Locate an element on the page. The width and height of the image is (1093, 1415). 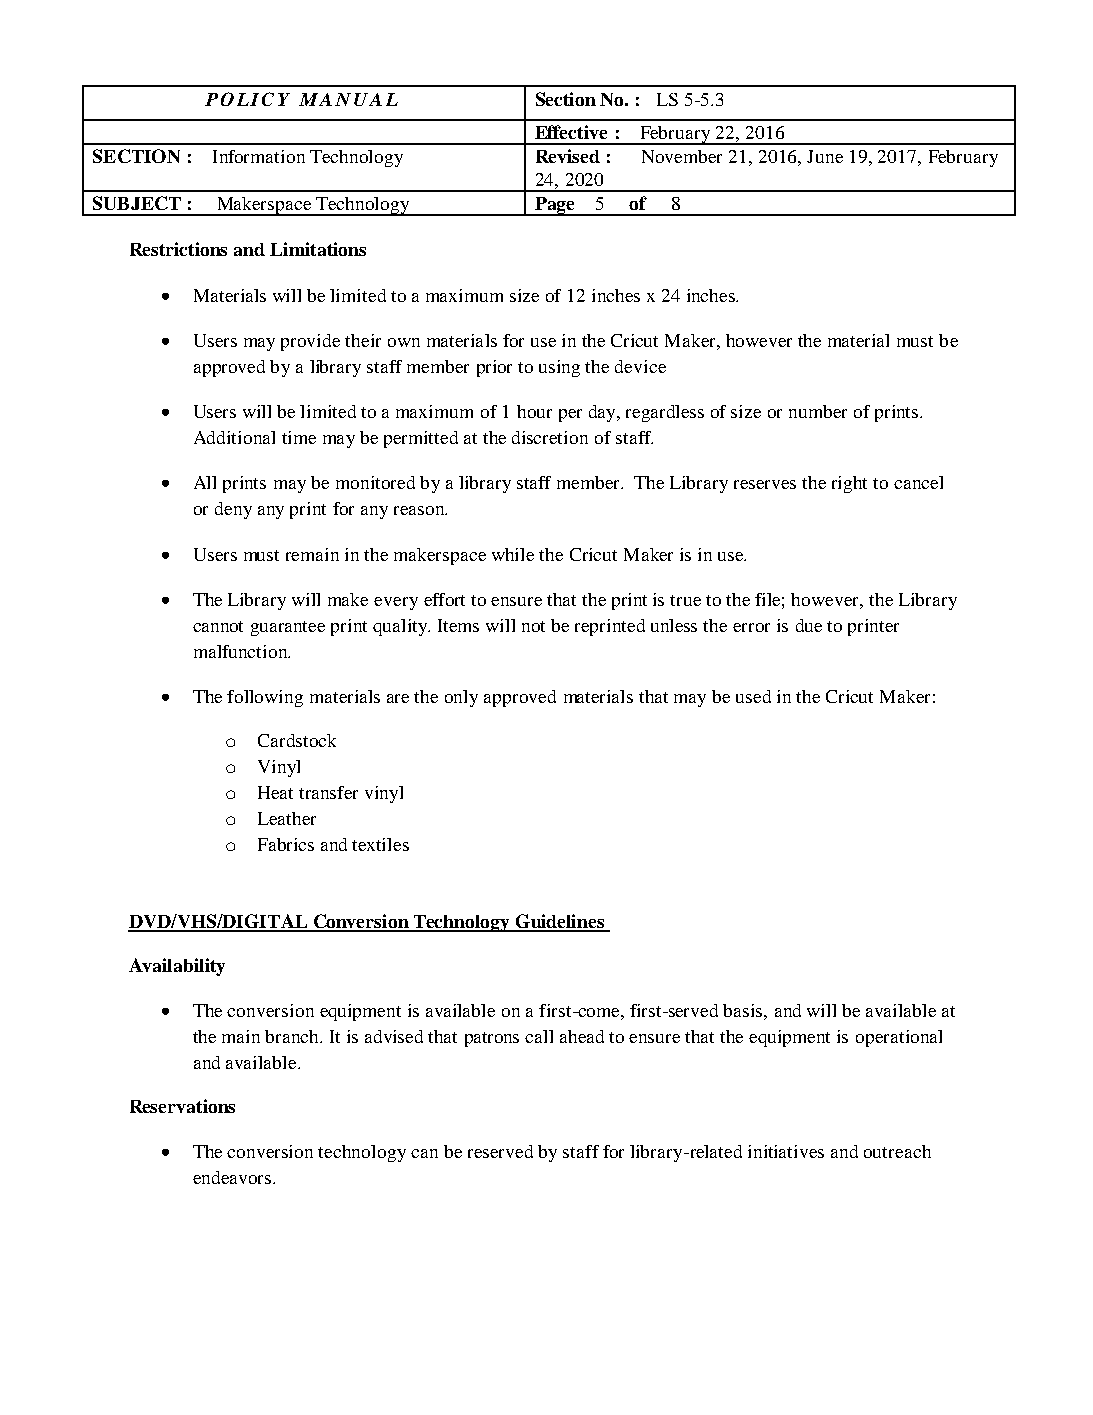
initiatives is located at coordinates (786, 1151).
